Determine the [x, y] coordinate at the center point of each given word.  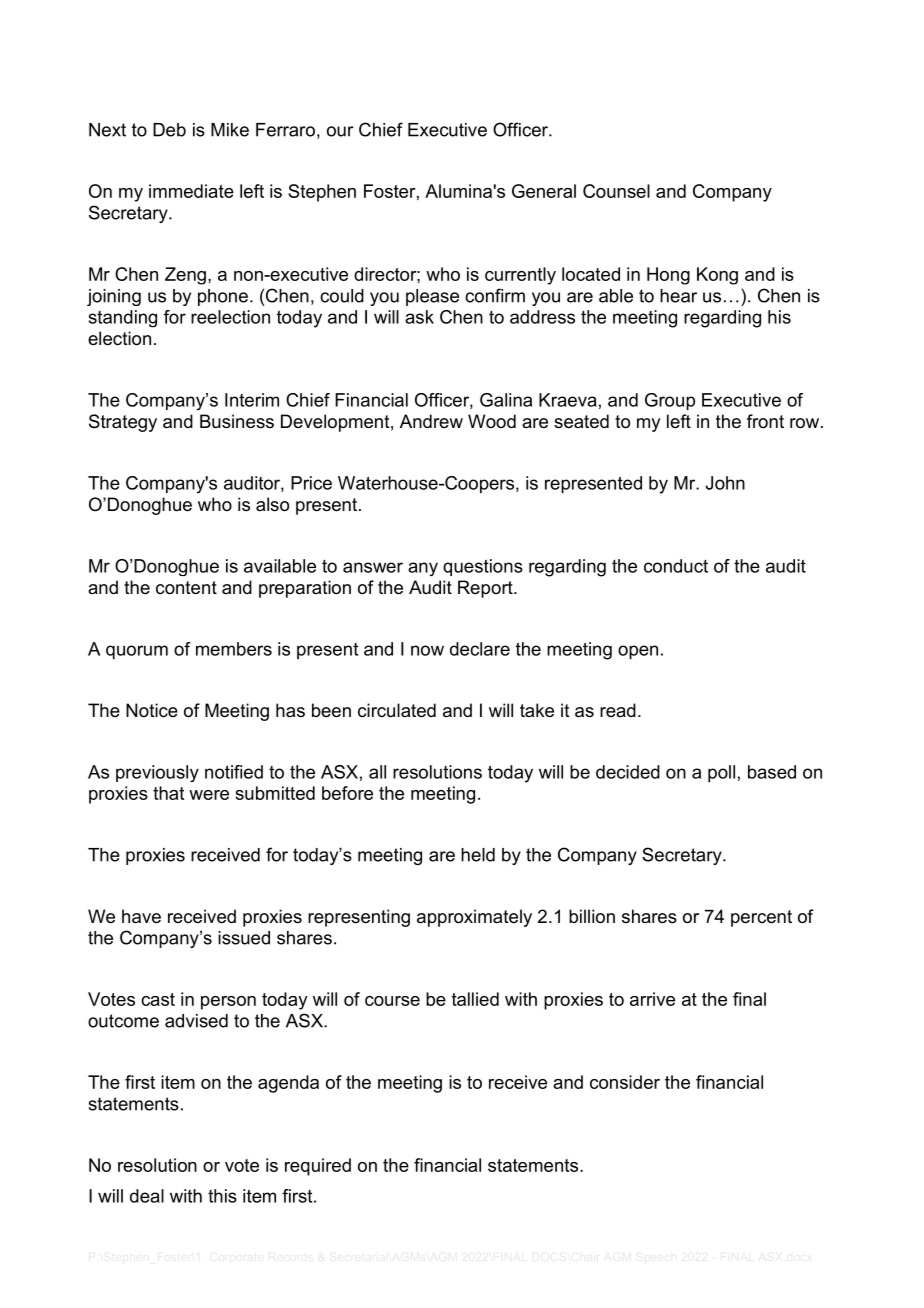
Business [237, 421]
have [141, 916]
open [638, 652]
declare [480, 649]
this [222, 1196]
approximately [474, 918]
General [544, 191]
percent [761, 918]
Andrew [431, 421]
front [765, 421]
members [234, 649]
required [318, 1167]
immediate [191, 191]
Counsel [616, 191]
